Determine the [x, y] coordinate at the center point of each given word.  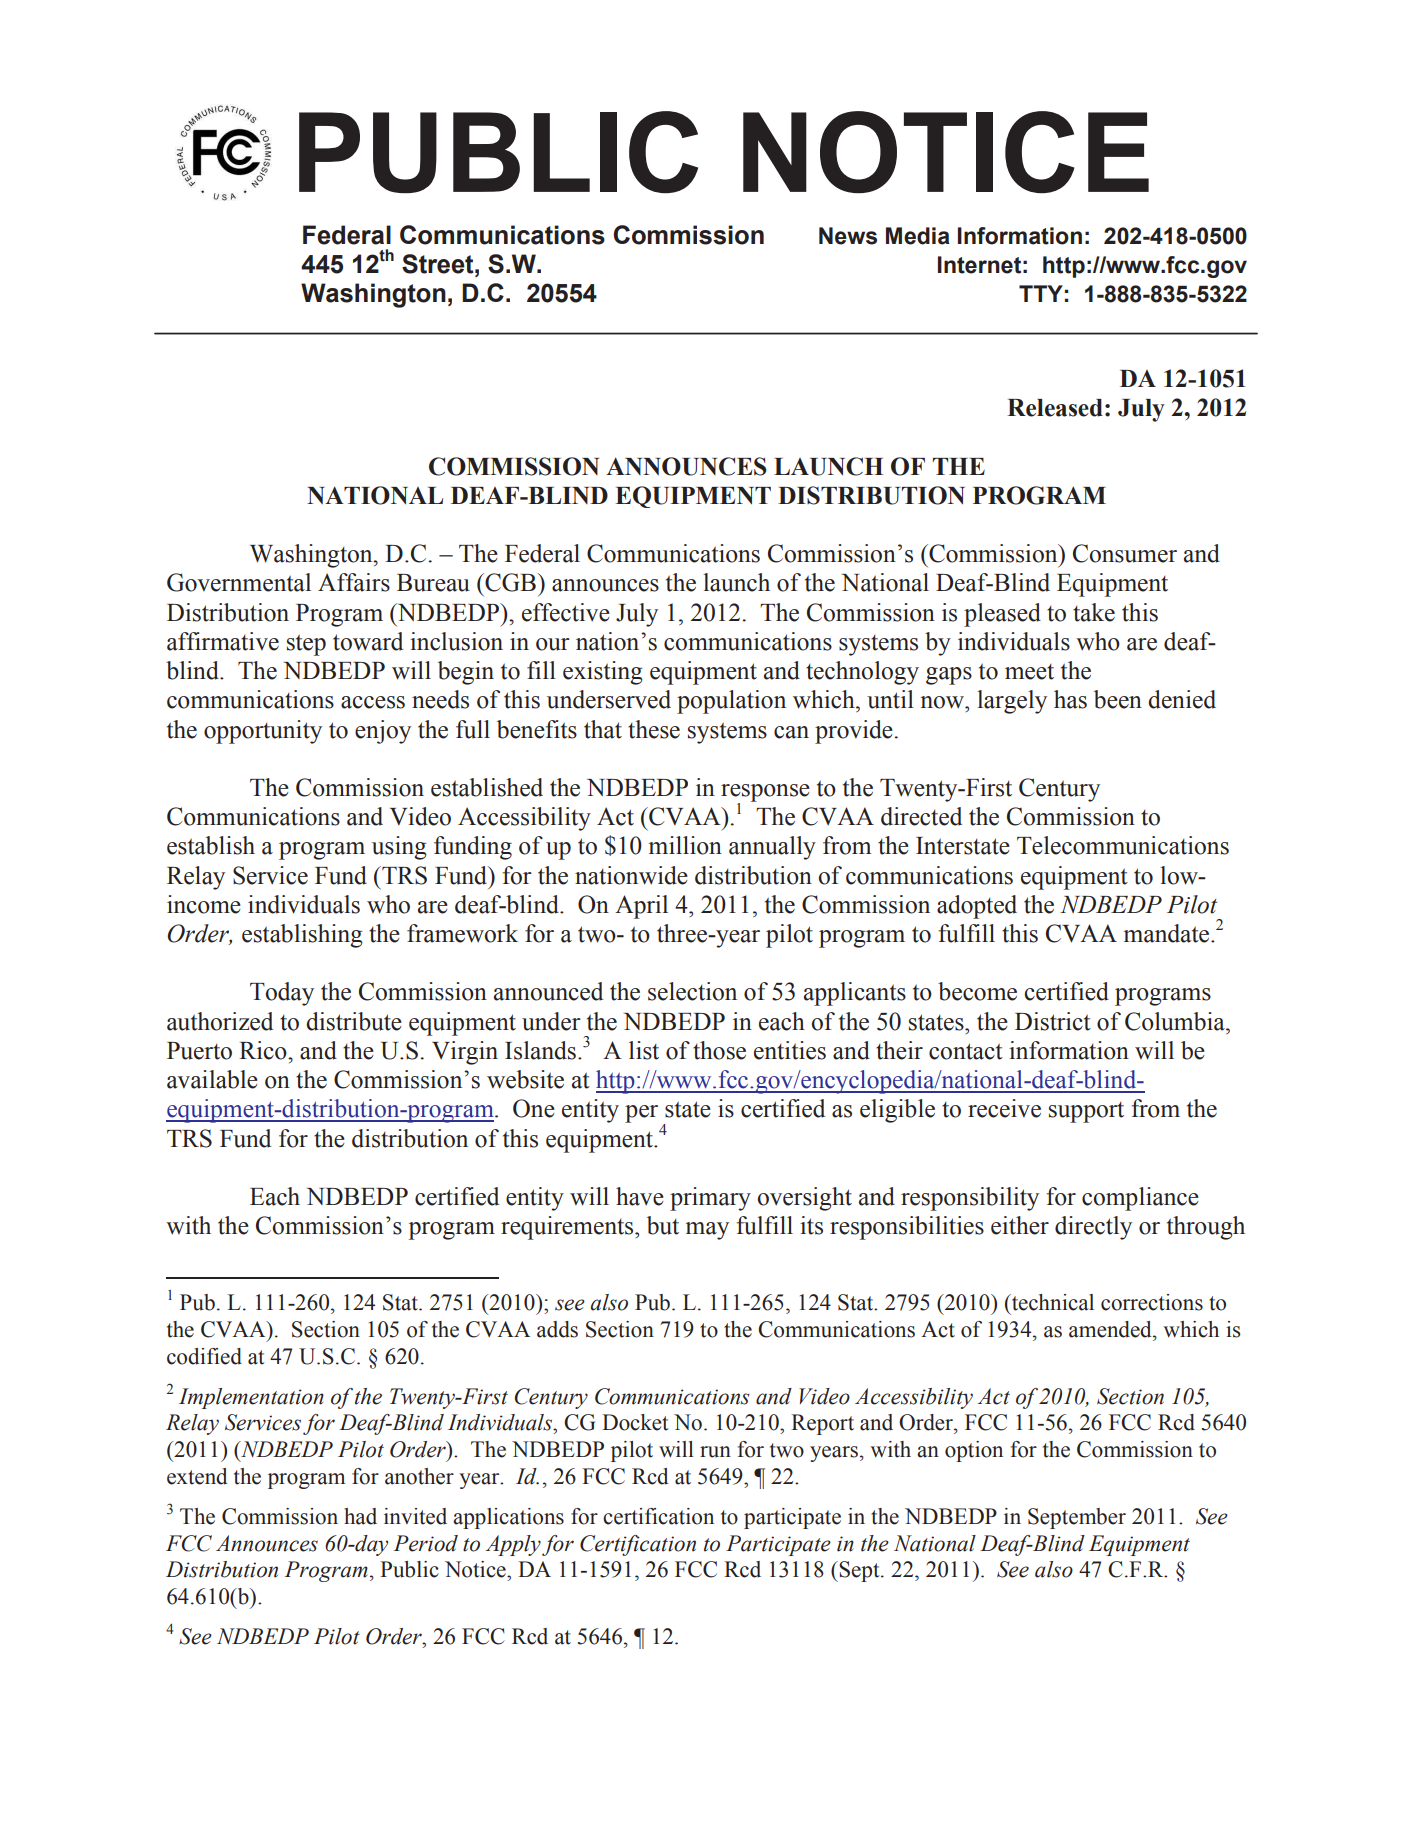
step [306, 645]
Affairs [354, 582]
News [848, 236]
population [731, 702]
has [1070, 699]
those [719, 1050]
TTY [1041, 293]
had [360, 1516]
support [1086, 1112]
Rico [264, 1050]
